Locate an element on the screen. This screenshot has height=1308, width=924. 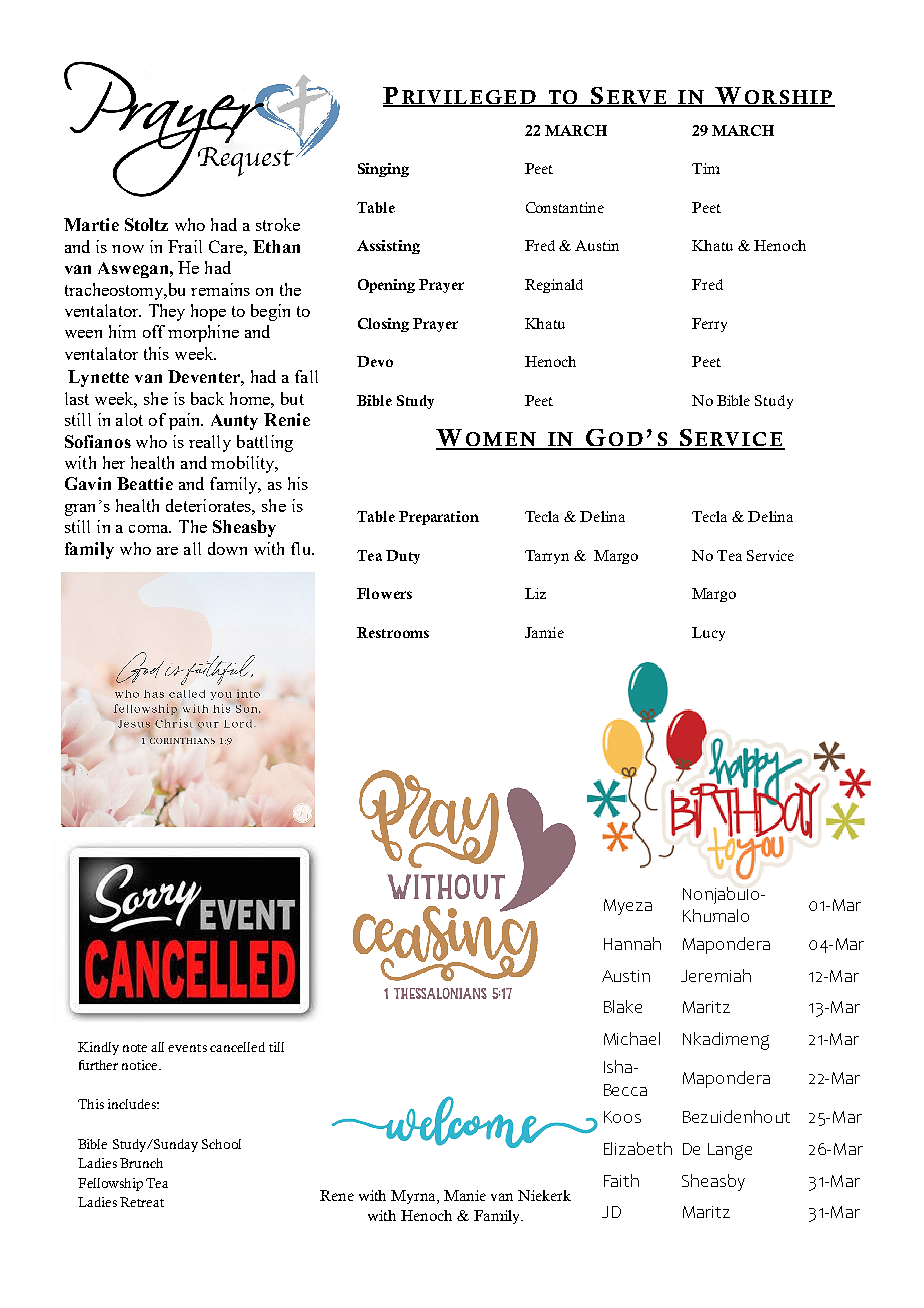
alot is located at coordinates (129, 419).
